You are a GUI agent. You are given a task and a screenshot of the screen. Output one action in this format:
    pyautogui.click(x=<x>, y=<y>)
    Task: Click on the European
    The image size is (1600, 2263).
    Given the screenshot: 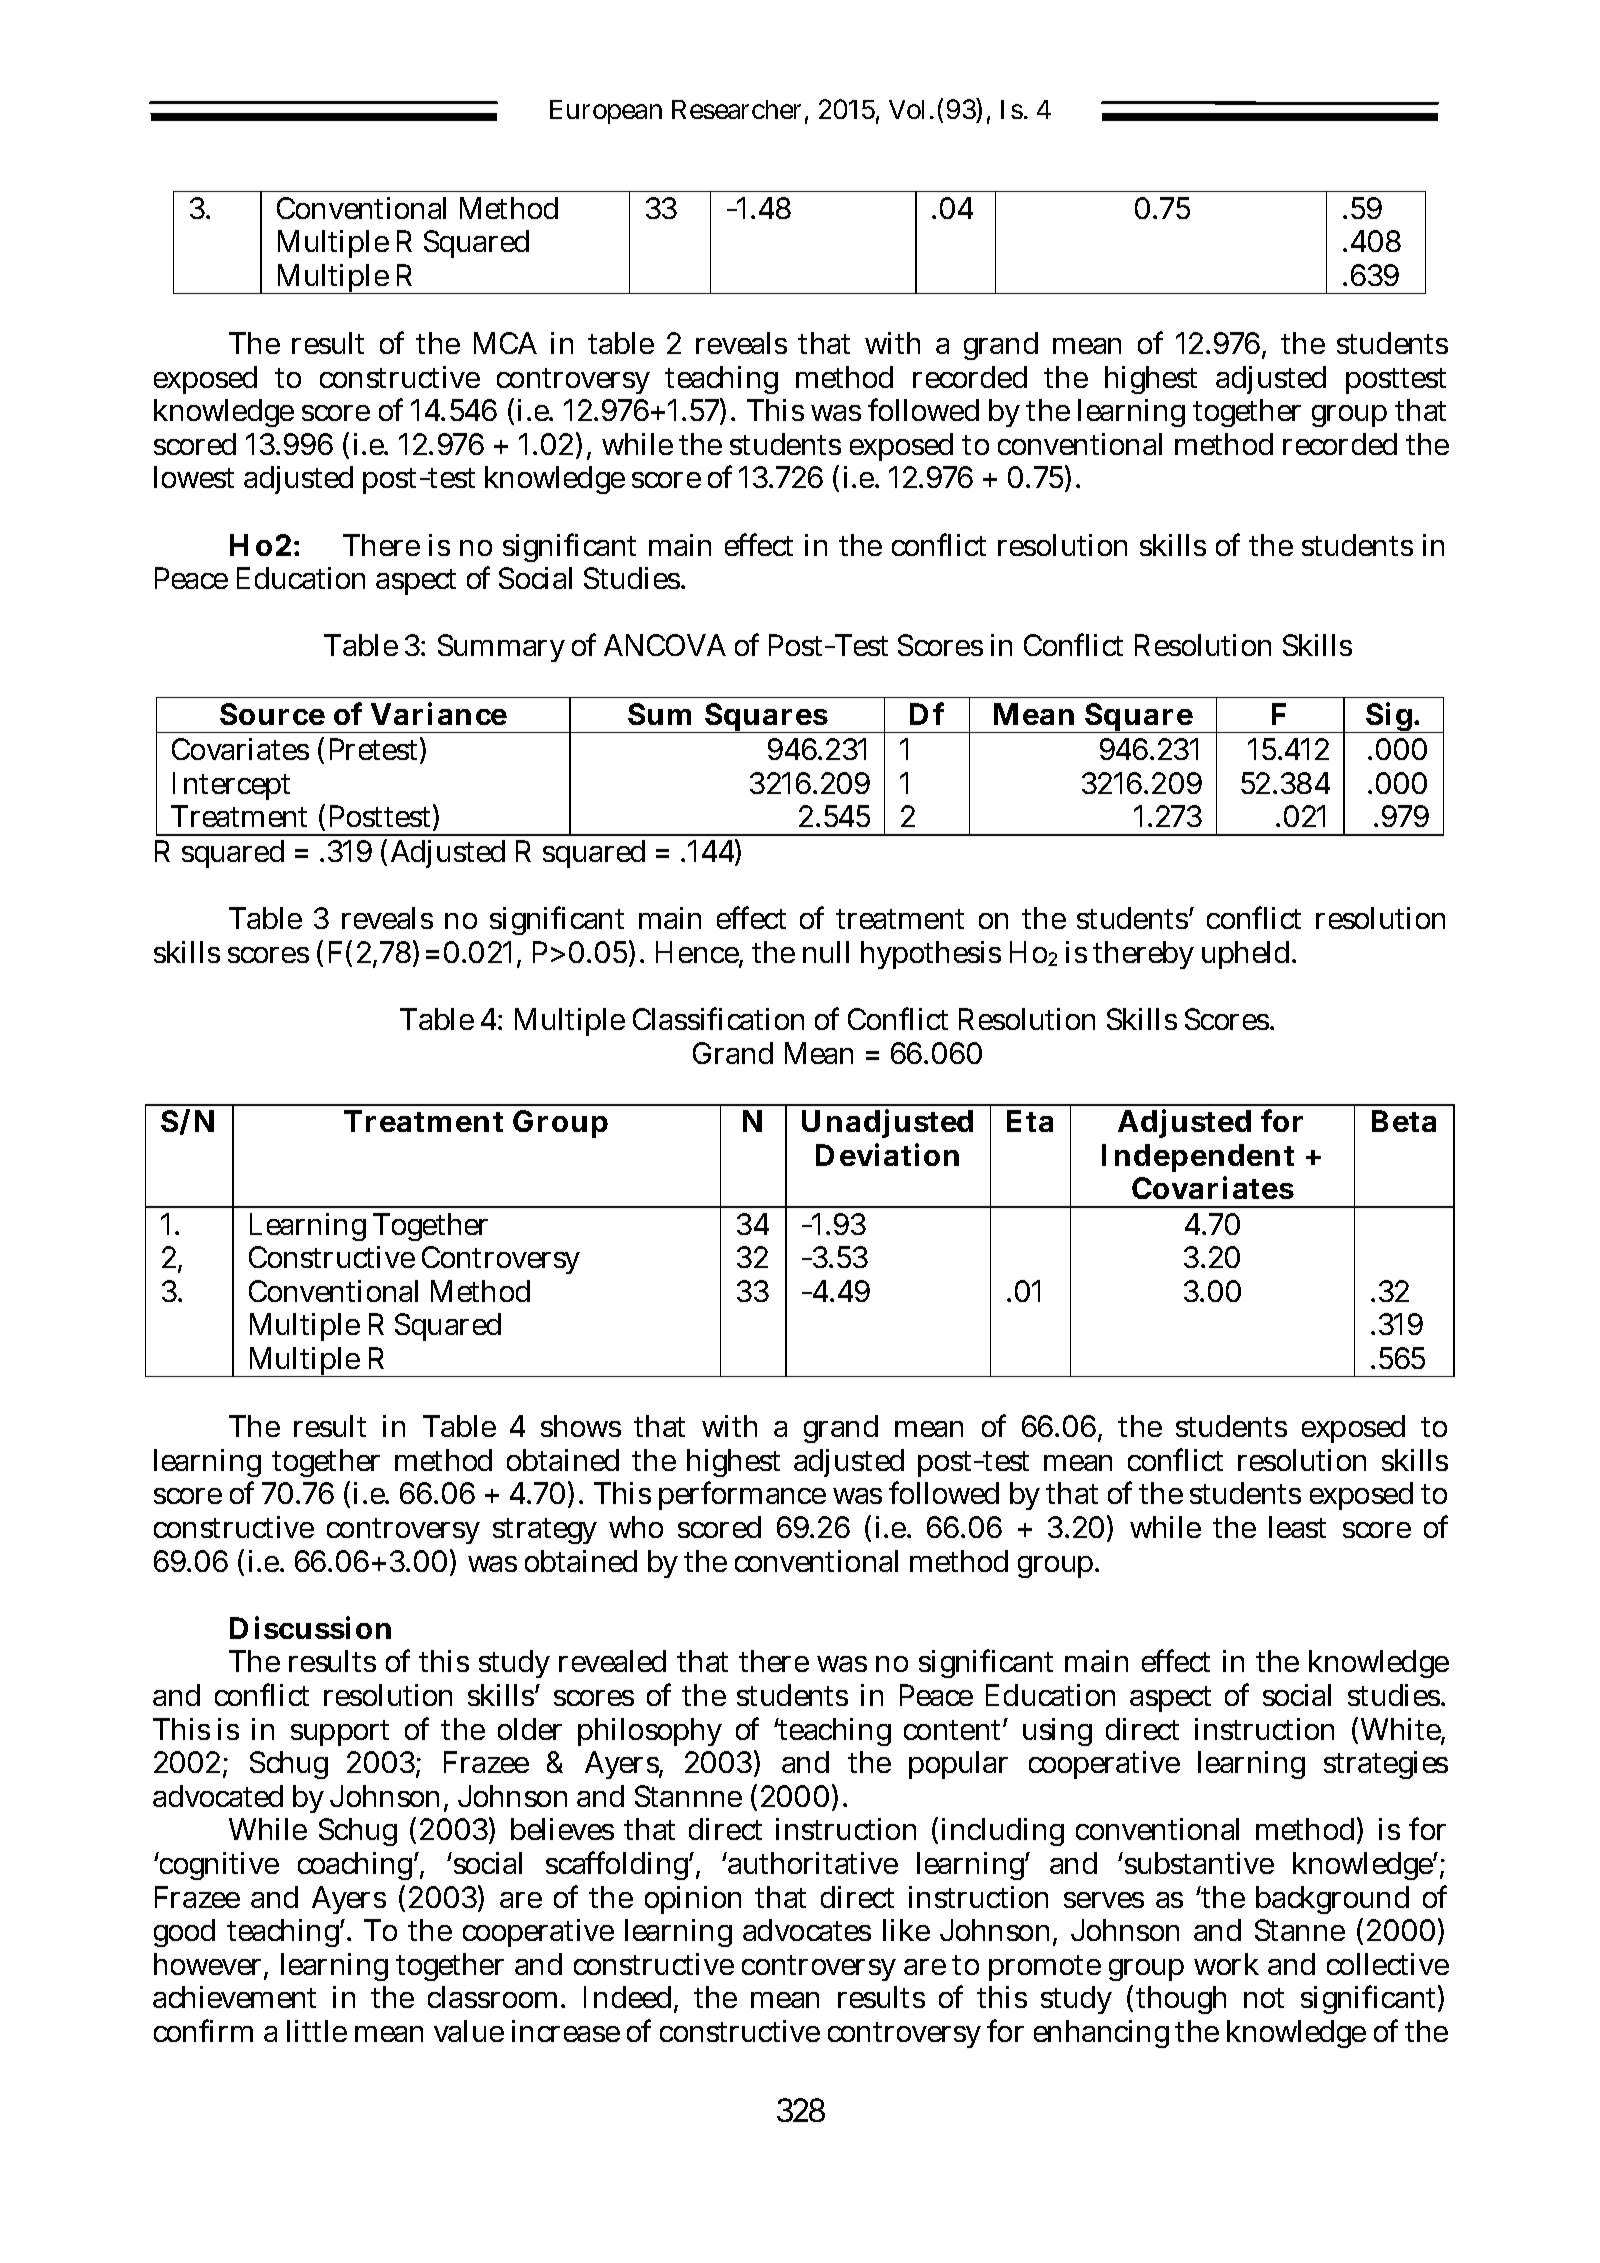 What is the action you would take?
    pyautogui.click(x=606, y=112)
